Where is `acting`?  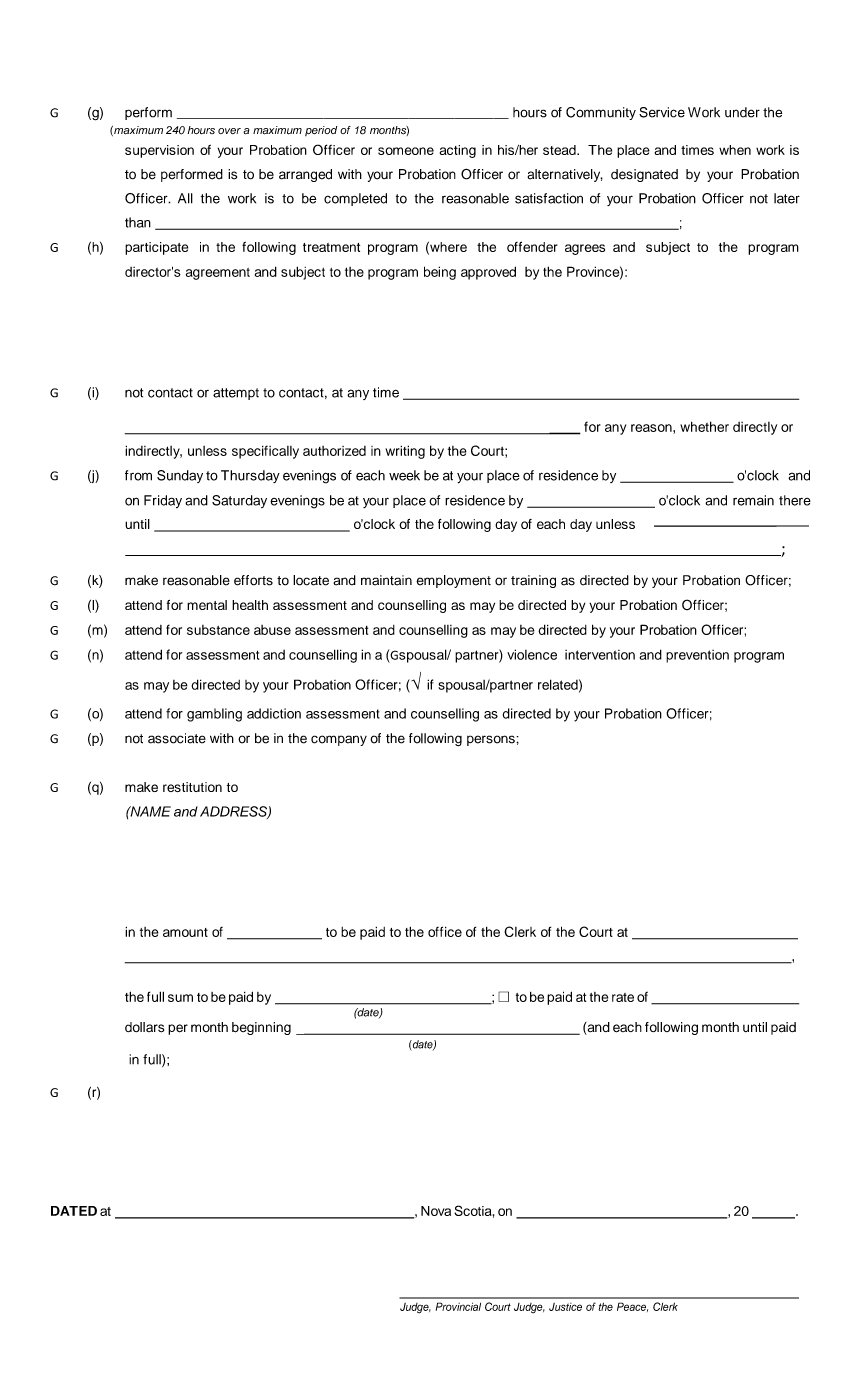
acting is located at coordinates (458, 151).
